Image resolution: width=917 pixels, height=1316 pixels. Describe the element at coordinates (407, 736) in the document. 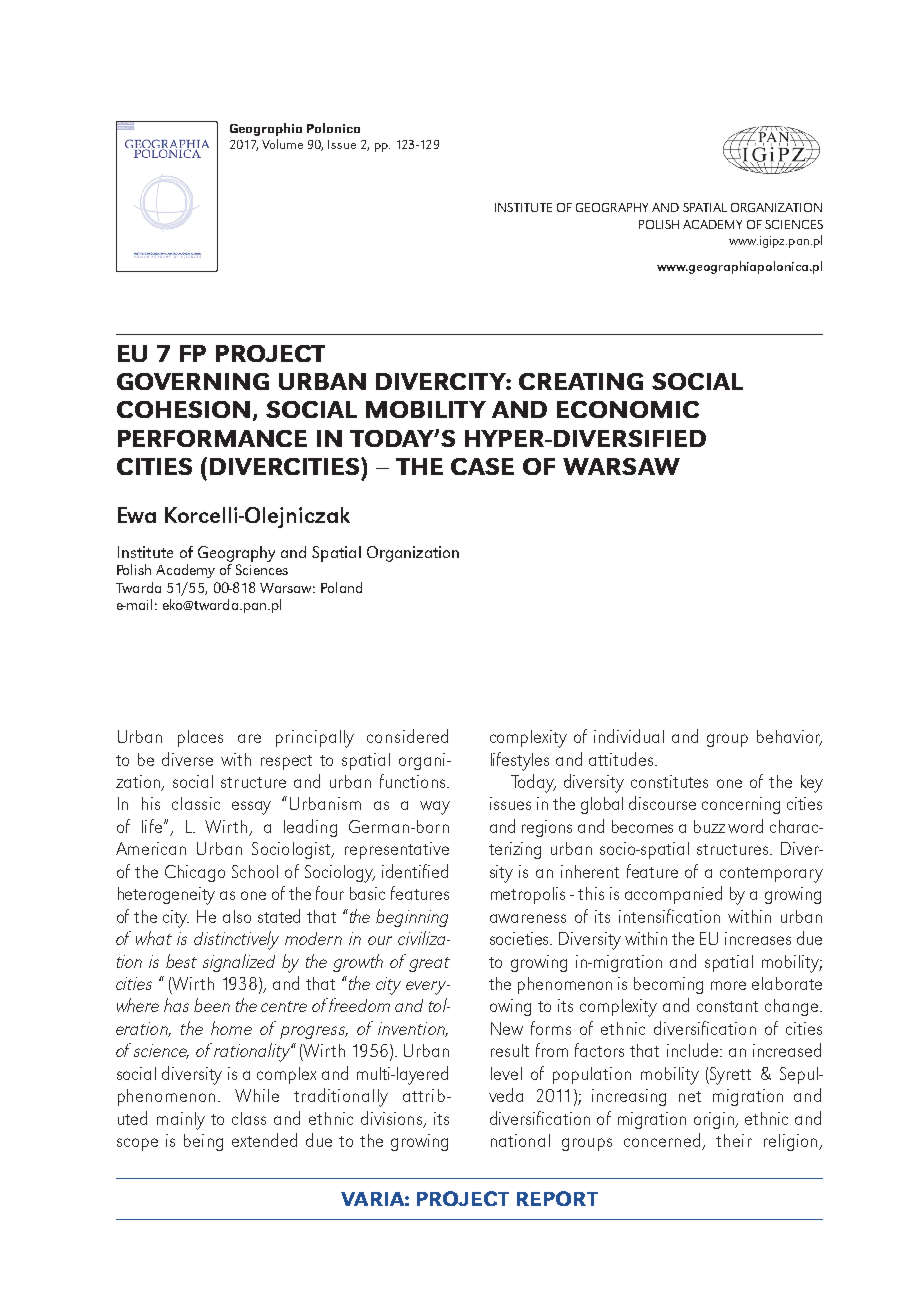

I see `considered` at that location.
